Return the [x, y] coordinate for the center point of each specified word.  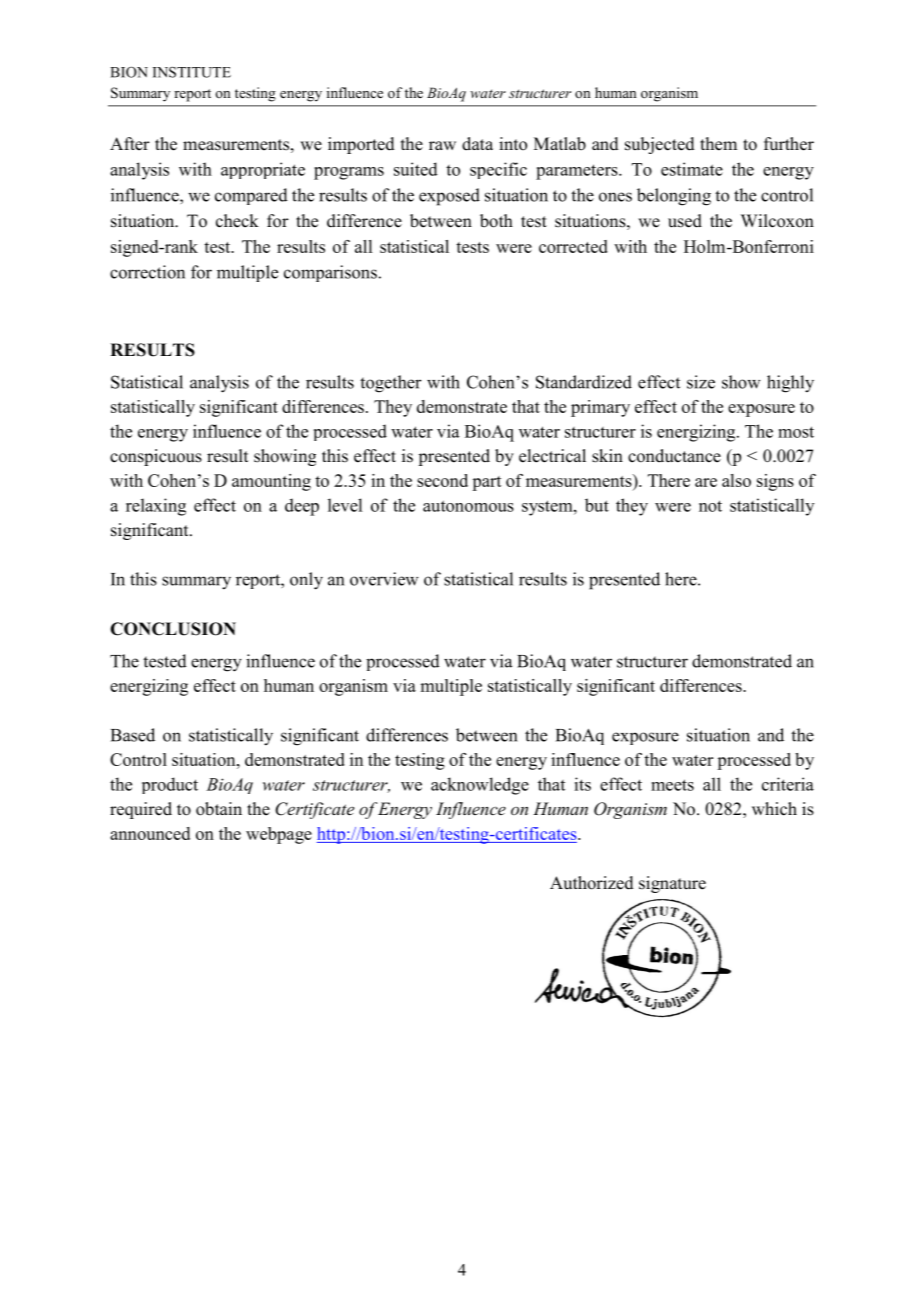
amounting [271, 482]
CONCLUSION [173, 629]
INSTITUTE [192, 72]
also [736, 480]
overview [384, 579]
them [718, 144]
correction [147, 272]
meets [672, 785]
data [477, 143]
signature [672, 884]
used [685, 221]
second [442, 480]
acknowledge [480, 786]
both [496, 221]
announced [150, 833]
